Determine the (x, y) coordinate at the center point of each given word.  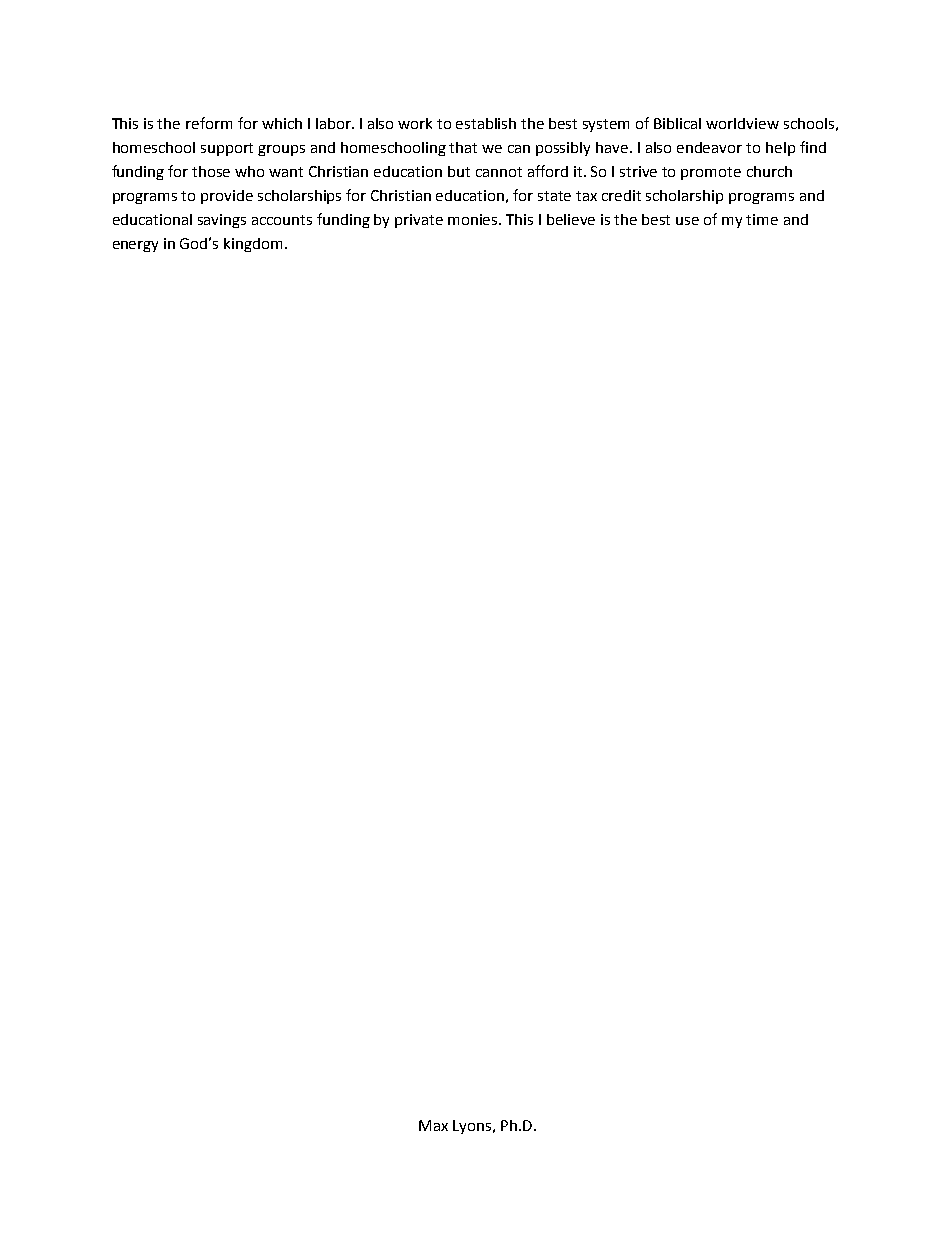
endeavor (709, 147)
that (463, 147)
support (227, 149)
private (419, 221)
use (687, 221)
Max (433, 1125)
